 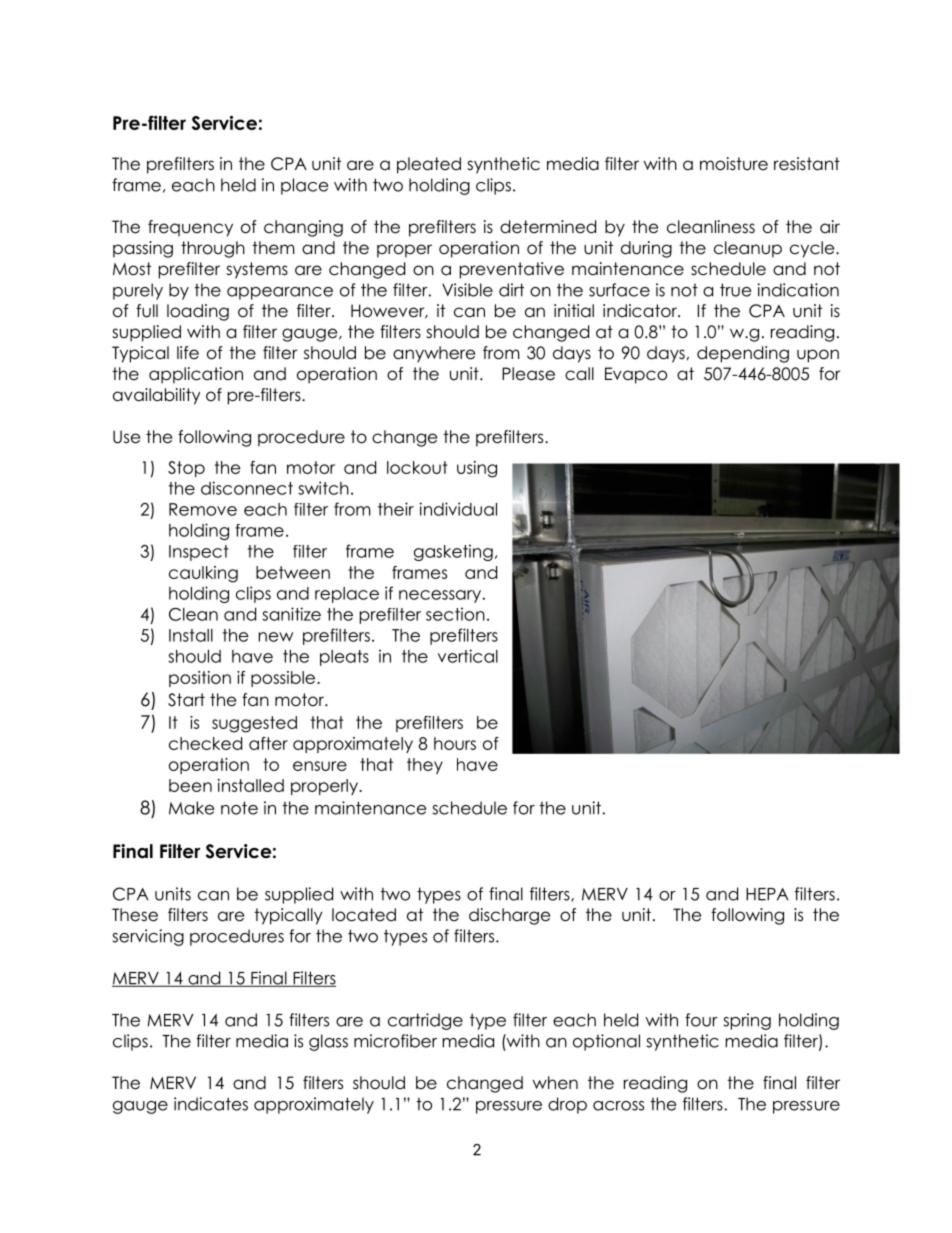 I want to click on vertical, so click(x=468, y=656).
